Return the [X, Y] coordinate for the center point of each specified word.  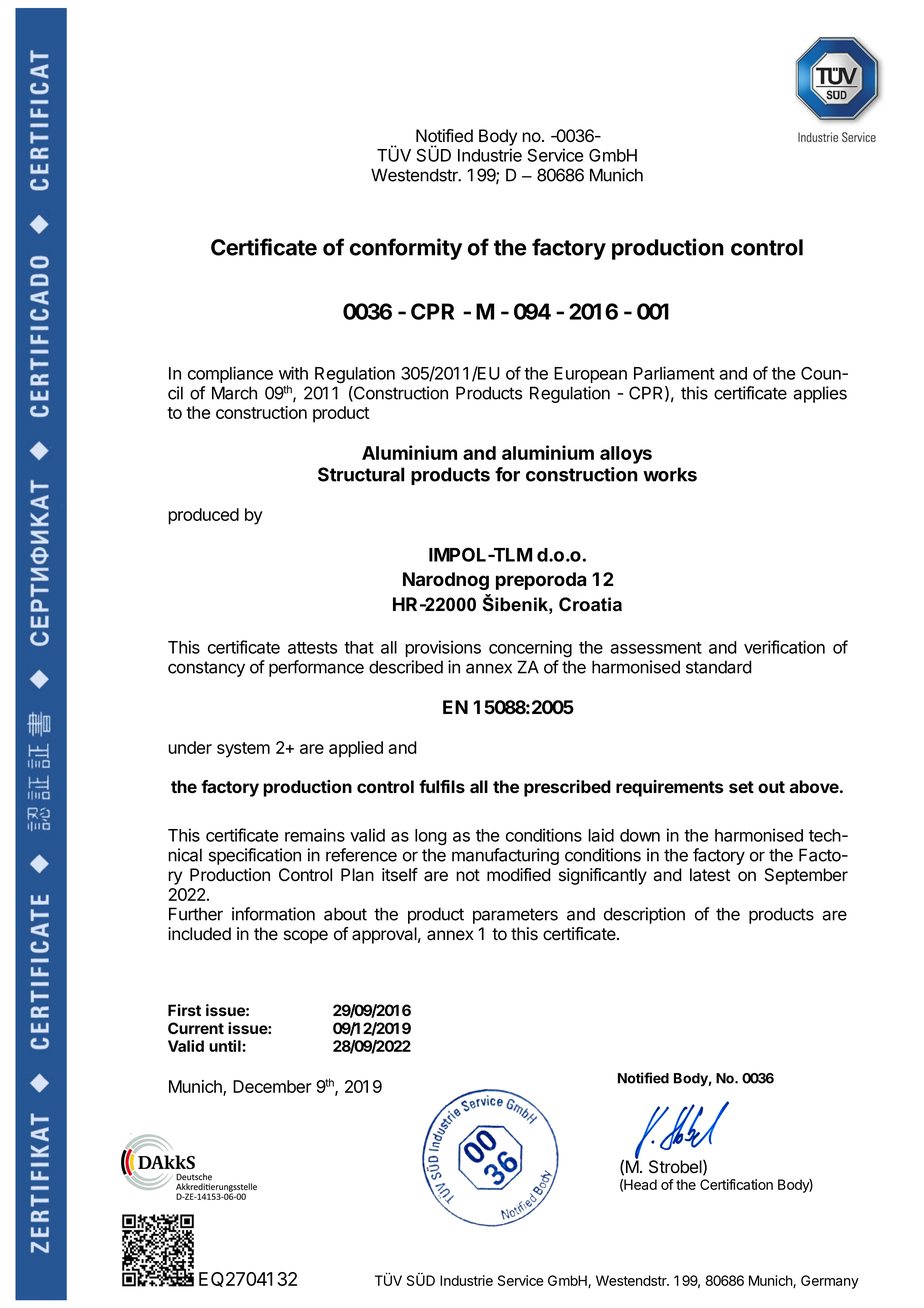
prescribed [567, 788]
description [644, 915]
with [293, 373]
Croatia [590, 604]
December [272, 1086]
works [670, 474]
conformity [406, 249]
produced [203, 516]
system [243, 750]
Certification [736, 1184]
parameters [515, 916]
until [226, 1046]
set [741, 787]
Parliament [674, 373]
